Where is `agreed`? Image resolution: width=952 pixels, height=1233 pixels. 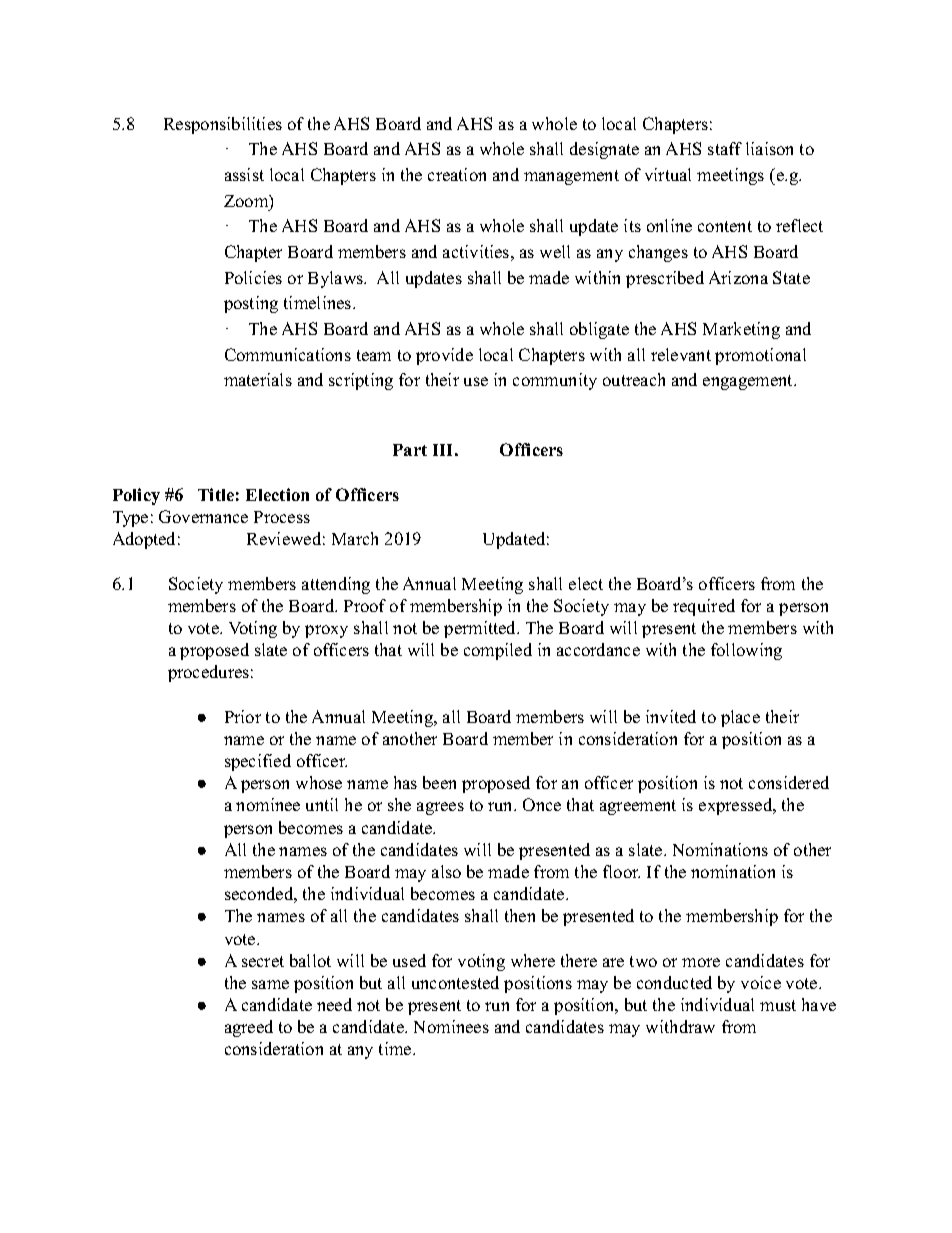
agreed is located at coordinates (249, 1028).
